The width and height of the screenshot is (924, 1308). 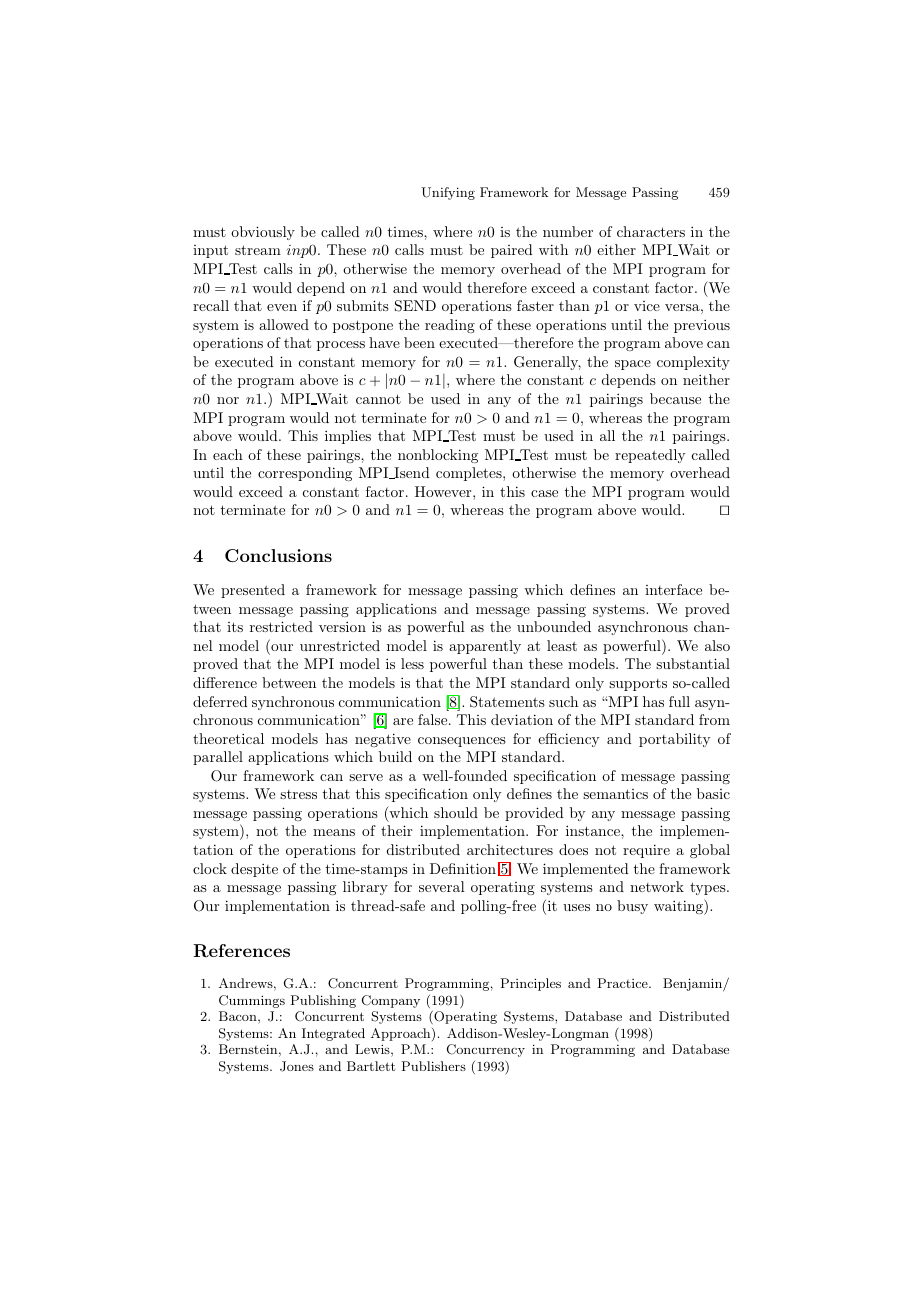 I want to click on network, so click(x=657, y=886).
